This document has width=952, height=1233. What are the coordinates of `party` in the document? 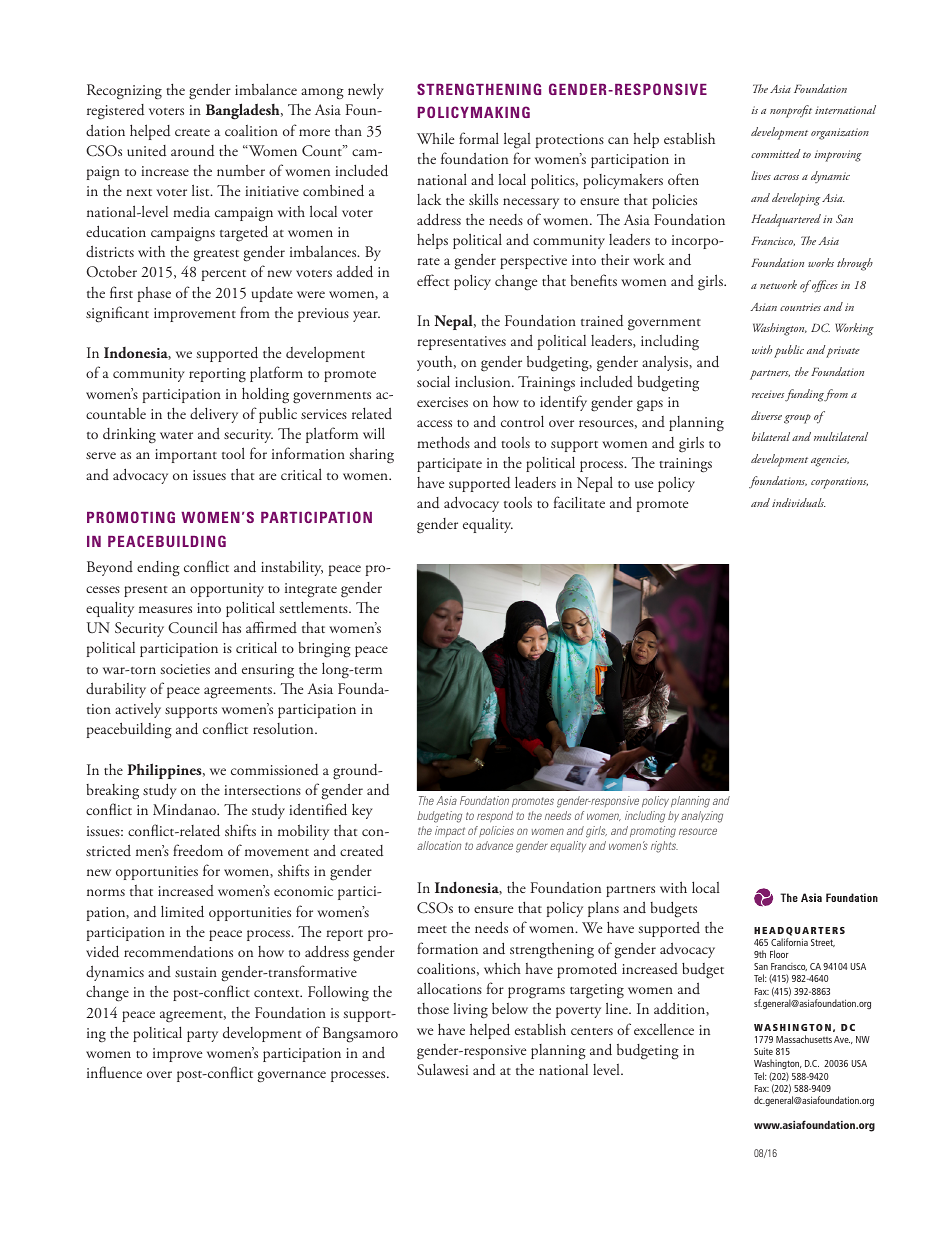 It's located at (202, 1036).
